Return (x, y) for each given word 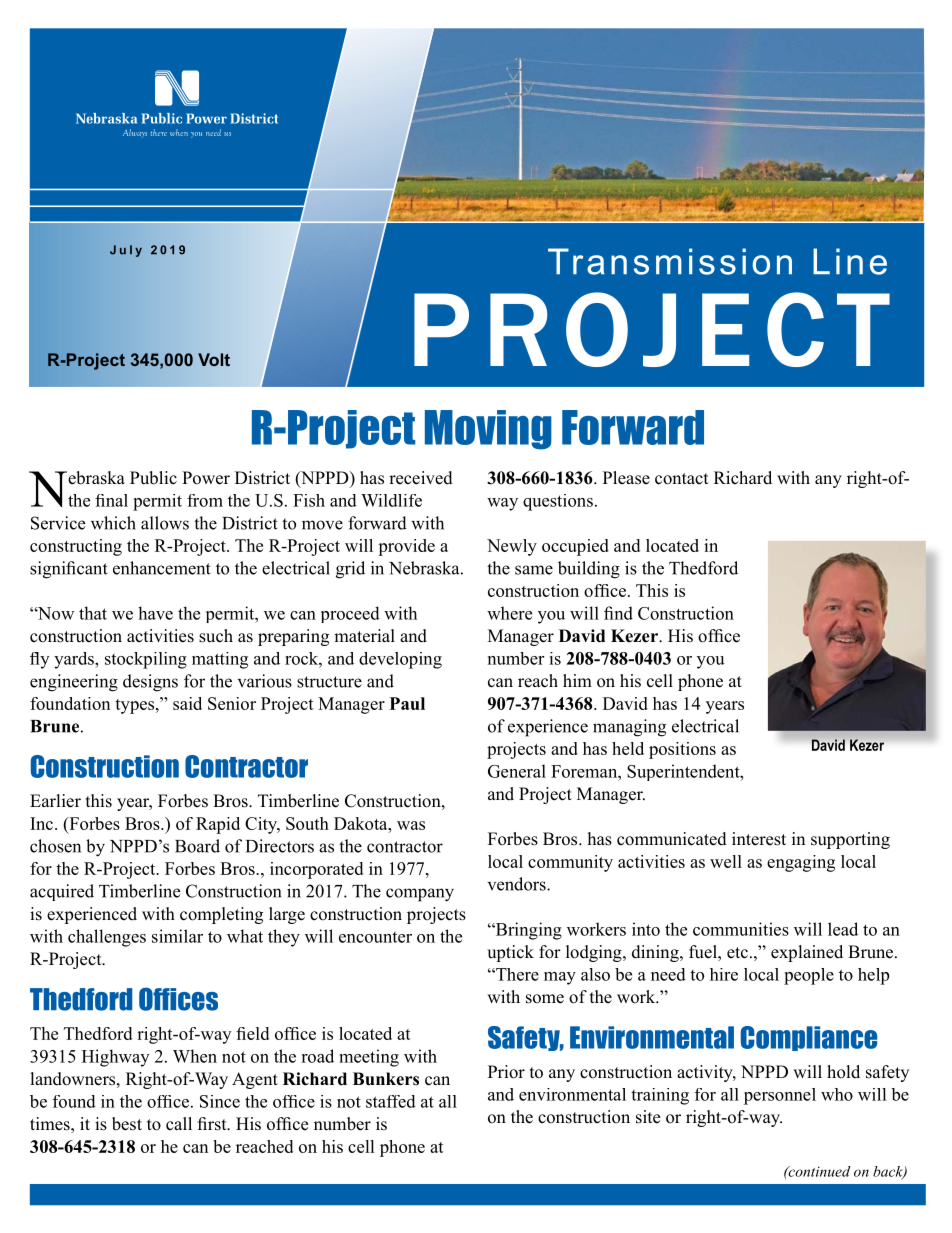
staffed (391, 1101)
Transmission (670, 261)
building (589, 570)
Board (197, 846)
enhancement (162, 568)
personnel (780, 1096)
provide (406, 547)
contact (681, 479)
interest (759, 839)
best (127, 1124)
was (411, 825)
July (126, 251)
